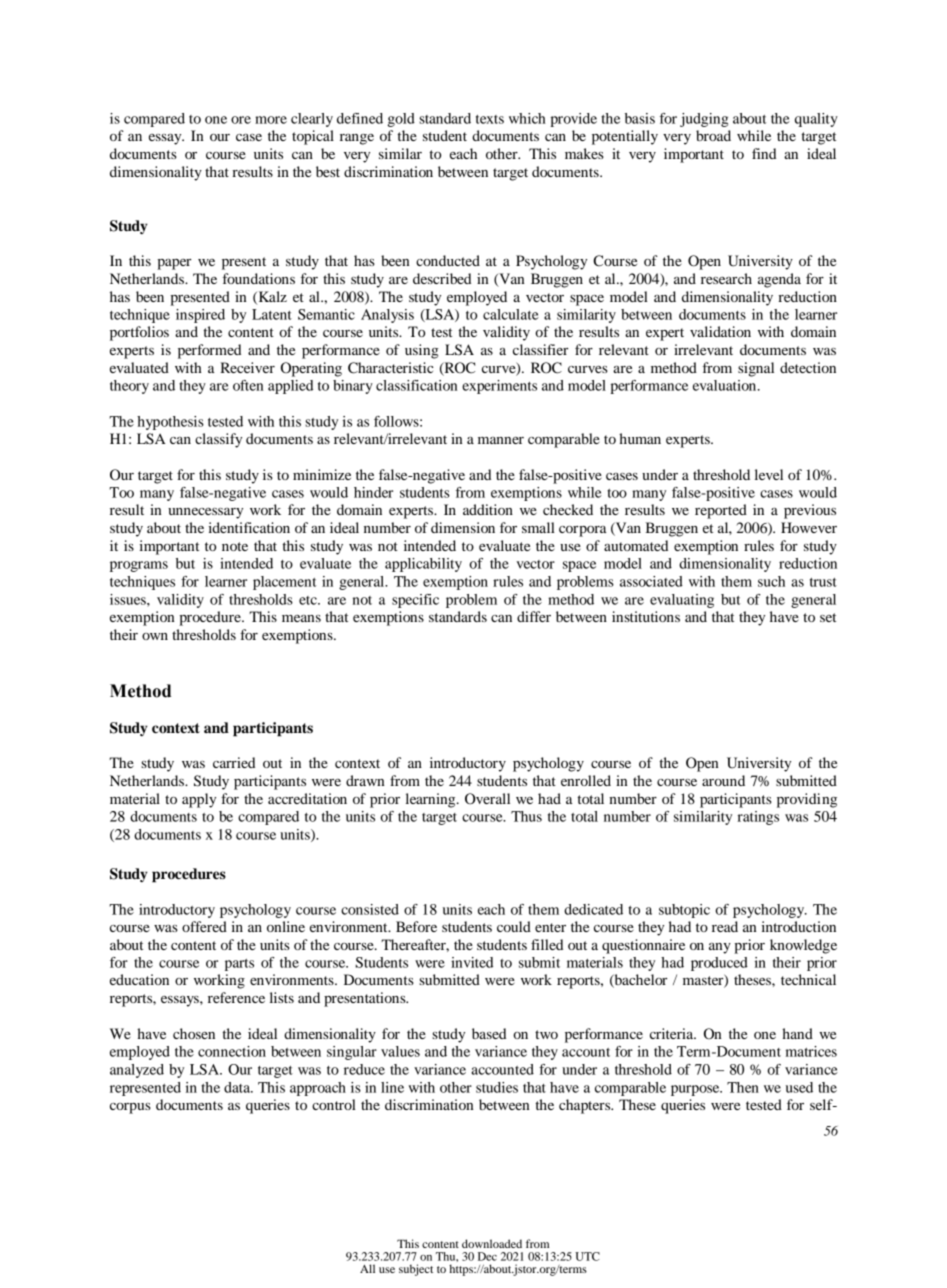 The image size is (947, 1288). What do you see at coordinates (205, 513) in the screenshot?
I see `unnecessary` at bounding box center [205, 513].
